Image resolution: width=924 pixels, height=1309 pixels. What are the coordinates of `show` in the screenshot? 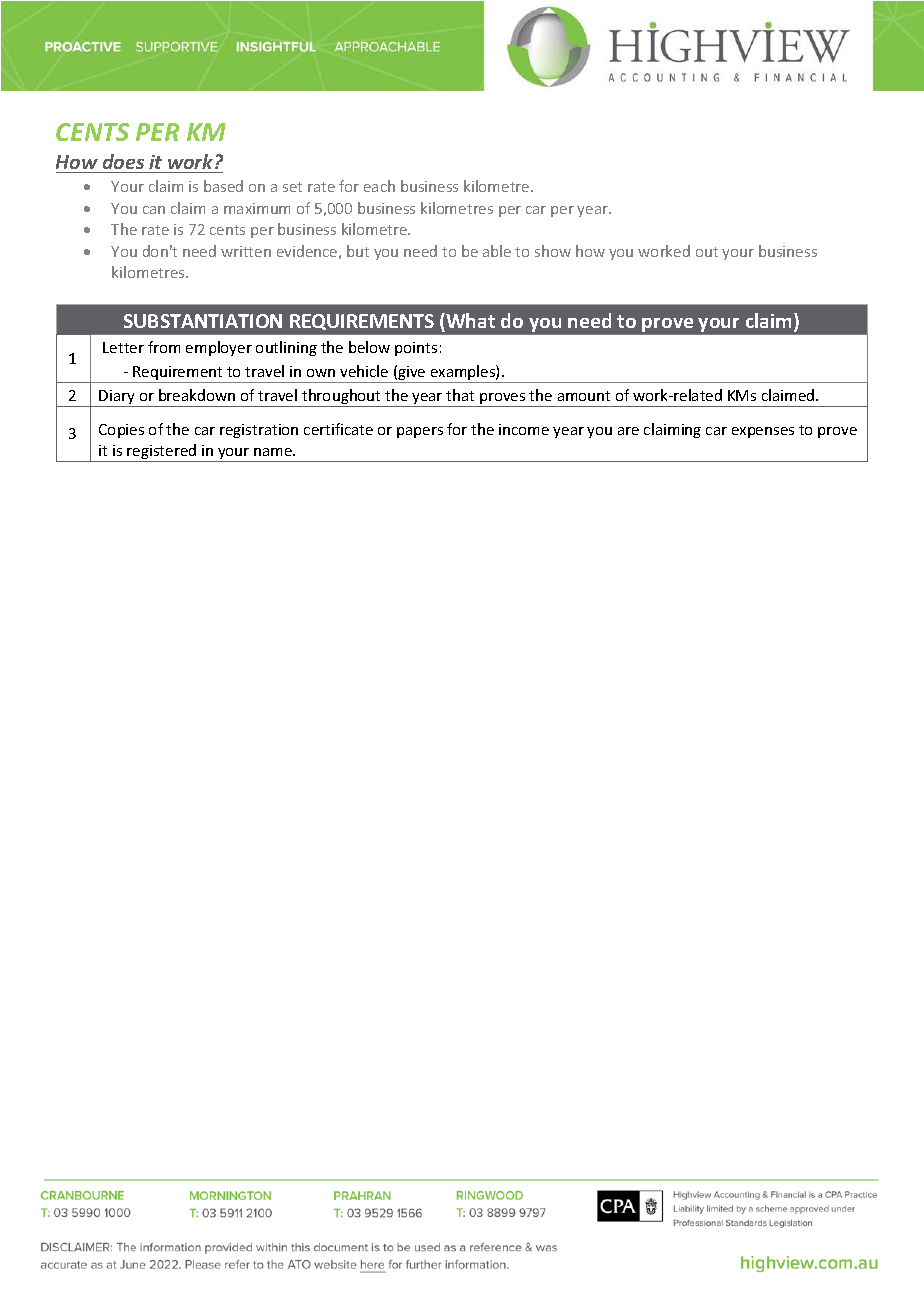 It's located at (553, 251).
